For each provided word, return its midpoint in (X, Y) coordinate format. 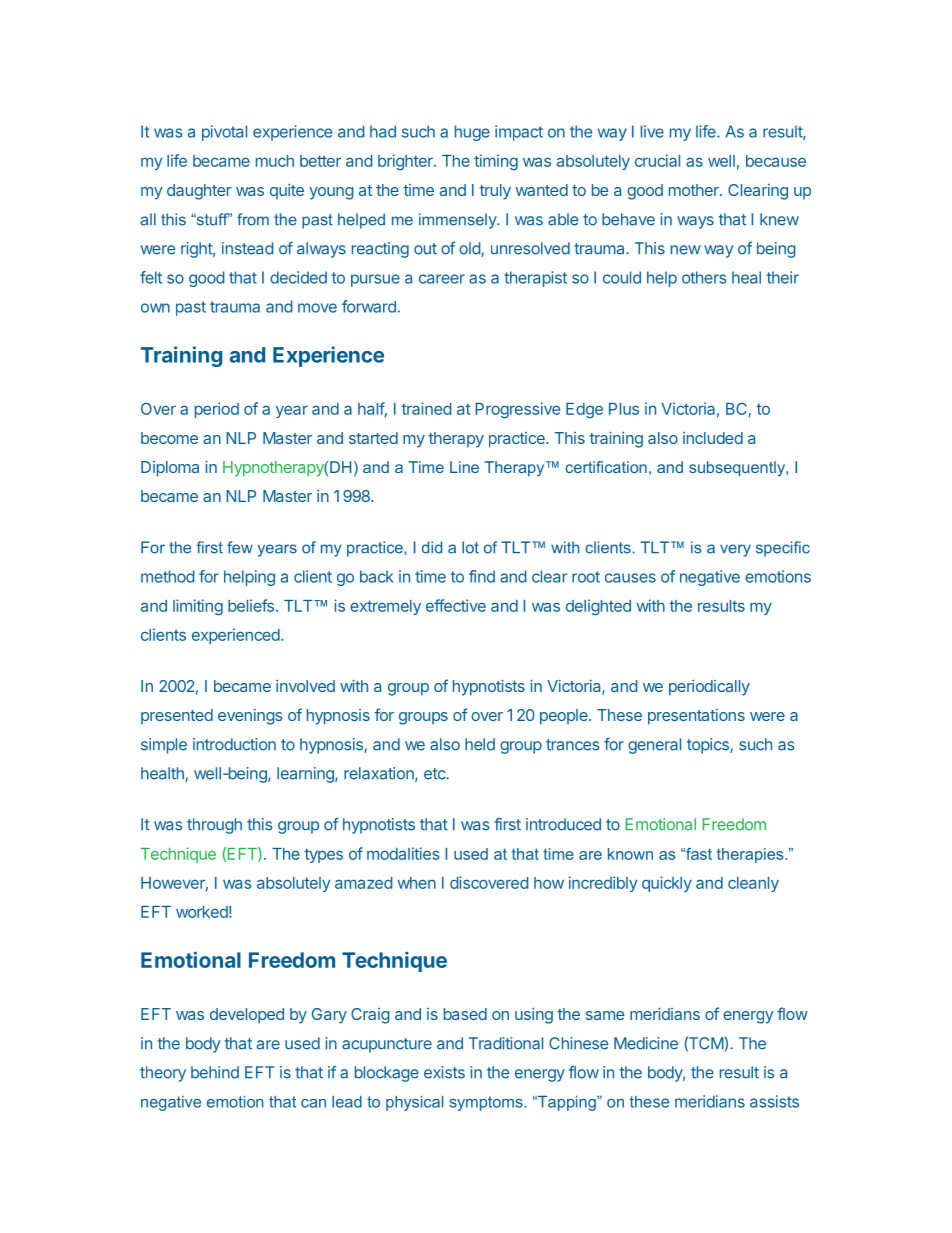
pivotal (224, 133)
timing (496, 162)
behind (215, 1072)
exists (444, 1072)
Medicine (646, 1043)
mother (695, 190)
